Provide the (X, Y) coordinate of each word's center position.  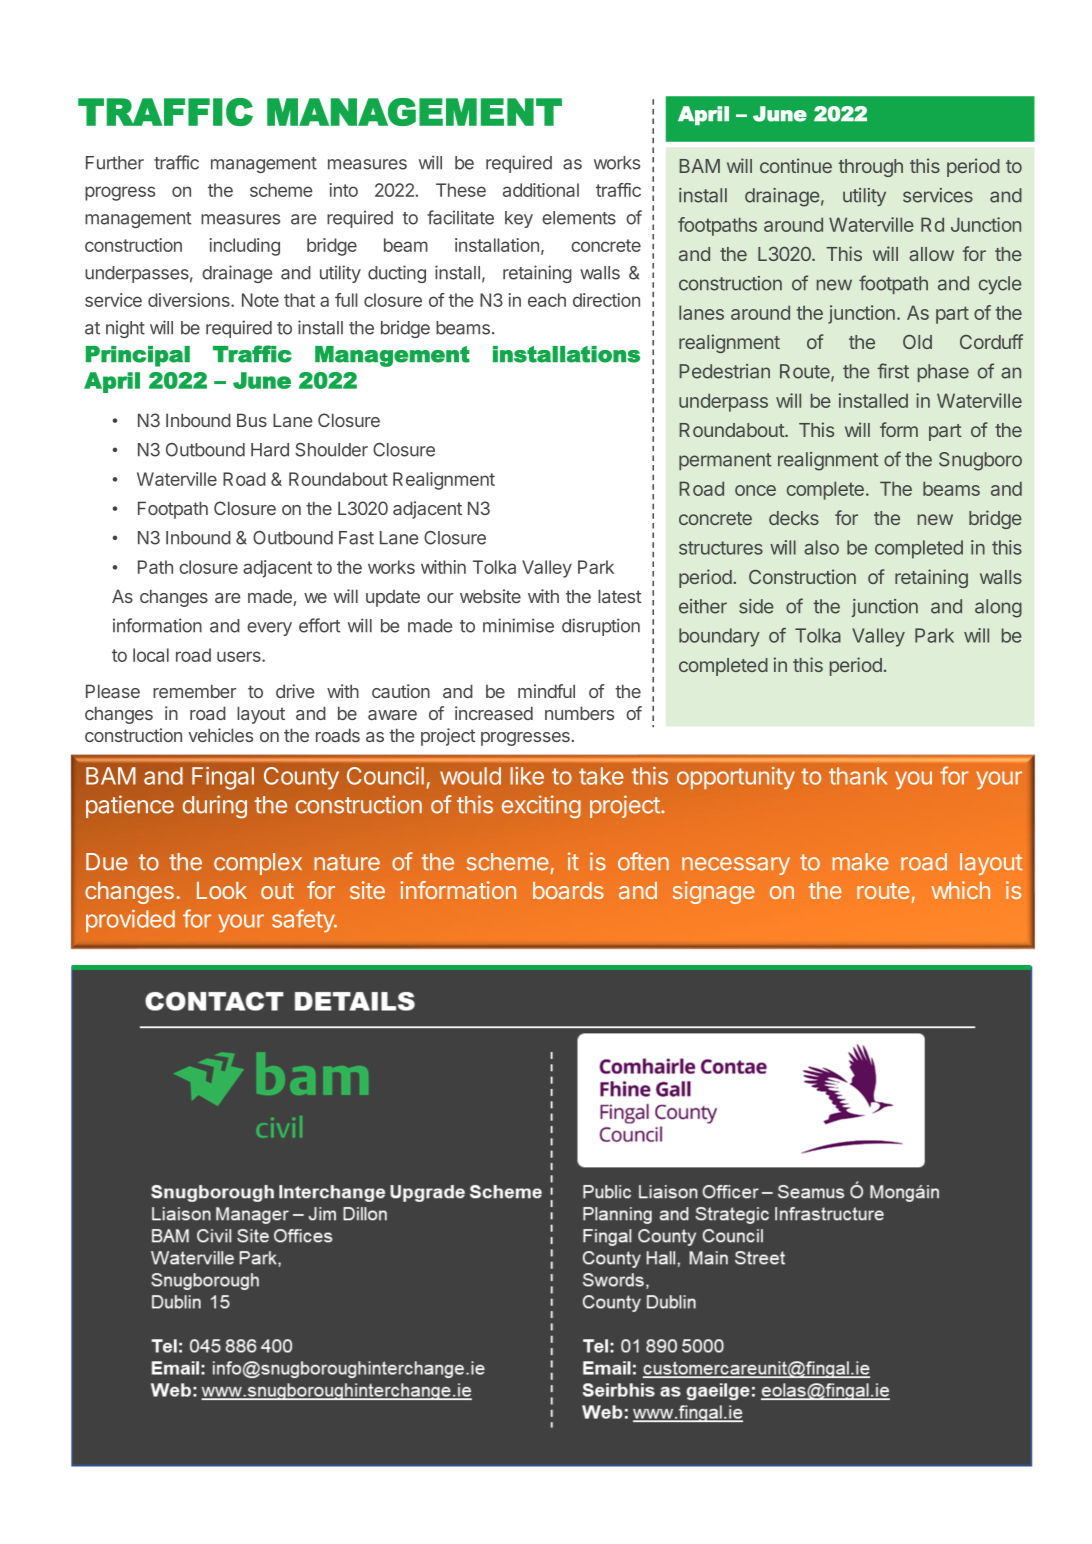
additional (541, 190)
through (871, 168)
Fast (356, 538)
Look (222, 890)
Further (115, 163)
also (821, 547)
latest (619, 596)
